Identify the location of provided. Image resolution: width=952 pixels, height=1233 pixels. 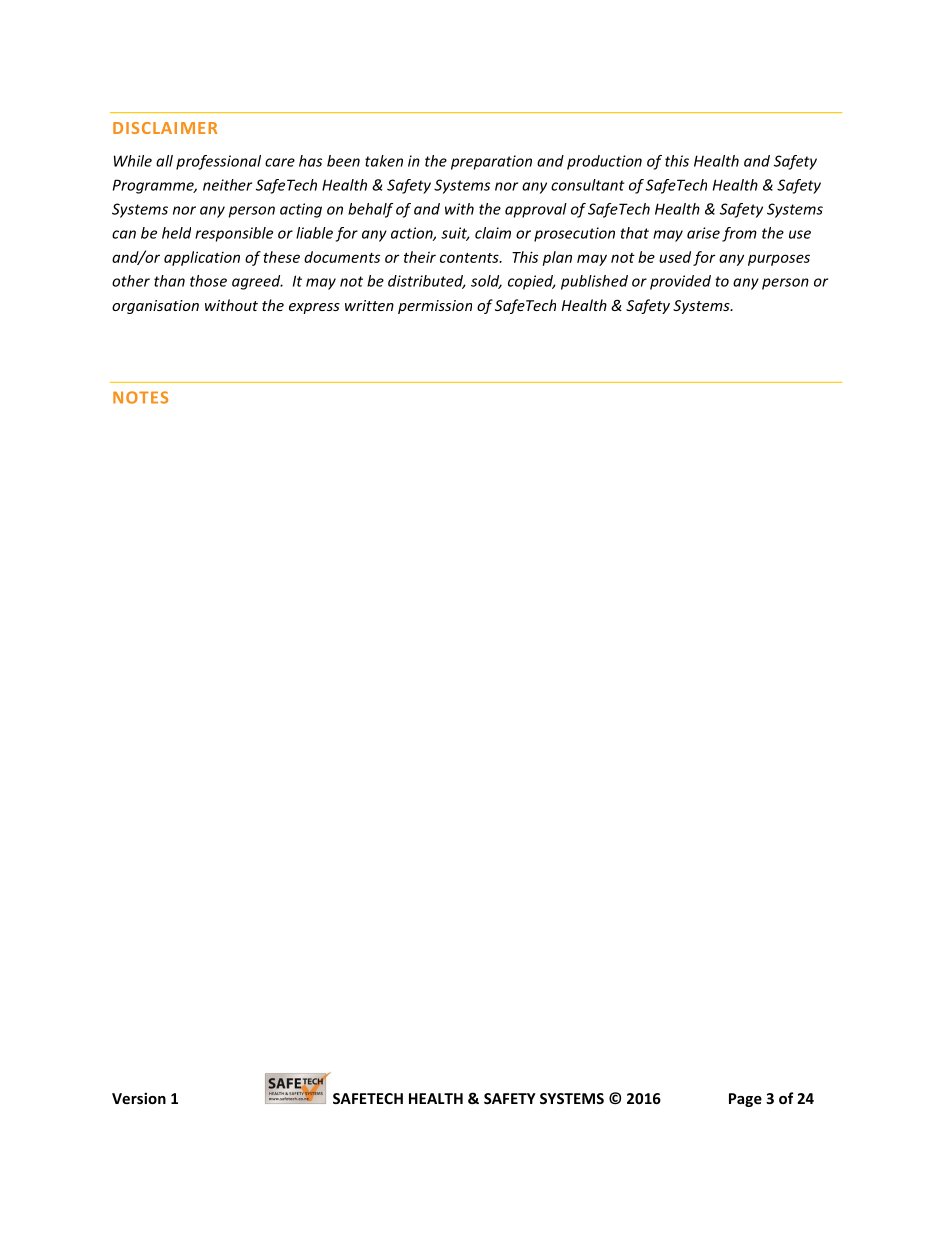
(680, 282).
